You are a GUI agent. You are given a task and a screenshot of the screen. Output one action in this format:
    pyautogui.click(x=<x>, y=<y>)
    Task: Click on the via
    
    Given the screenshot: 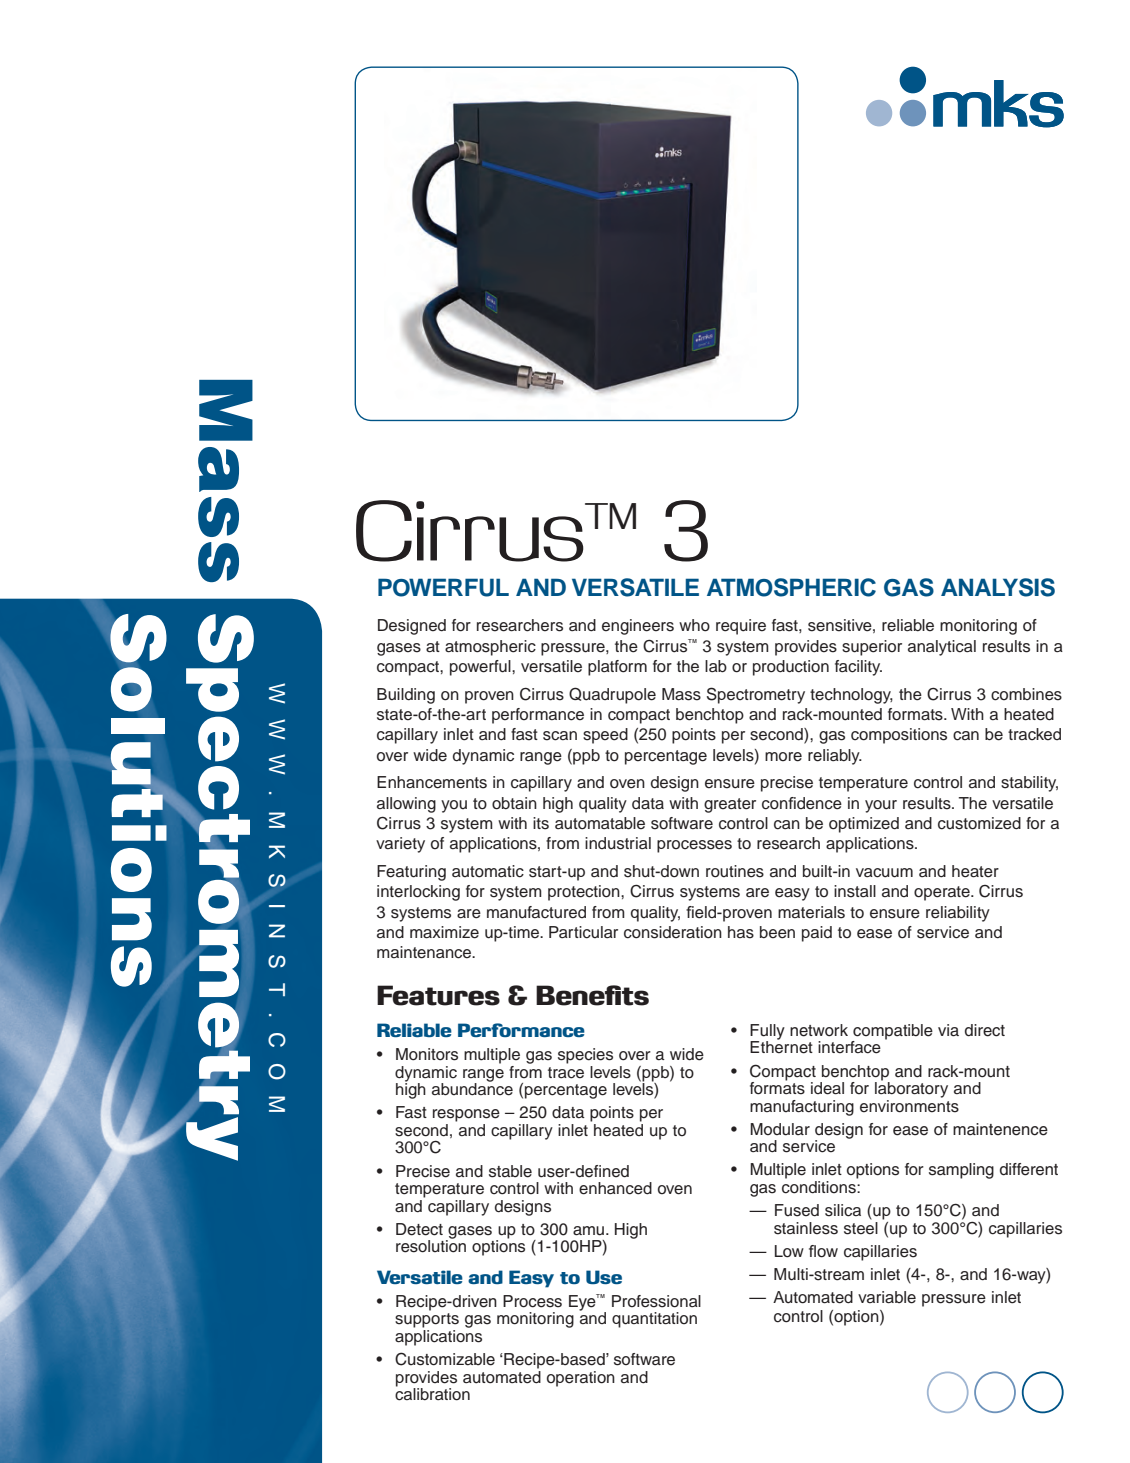 What is the action you would take?
    pyautogui.click(x=948, y=1030)
